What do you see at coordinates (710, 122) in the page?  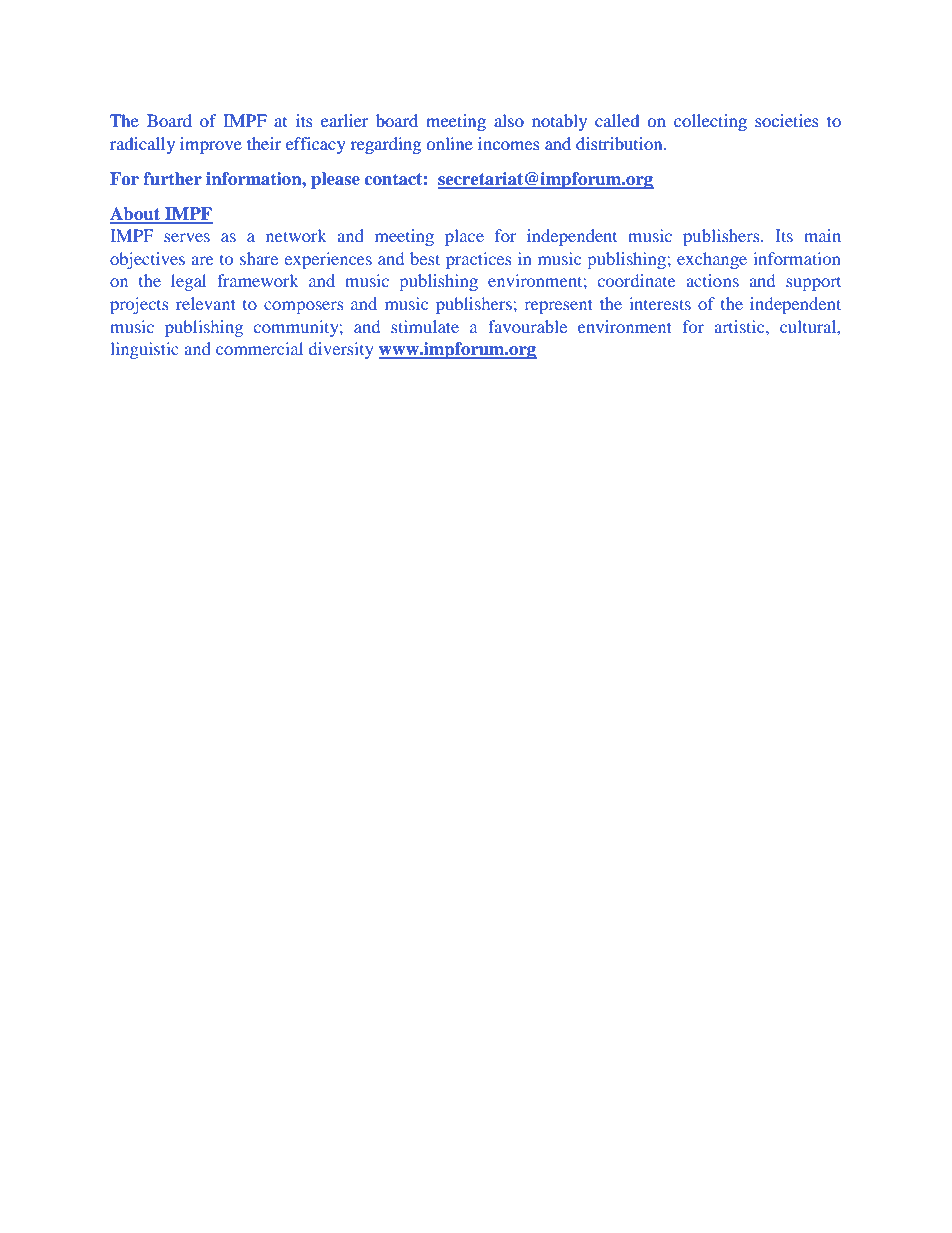 I see `collecting` at bounding box center [710, 122].
